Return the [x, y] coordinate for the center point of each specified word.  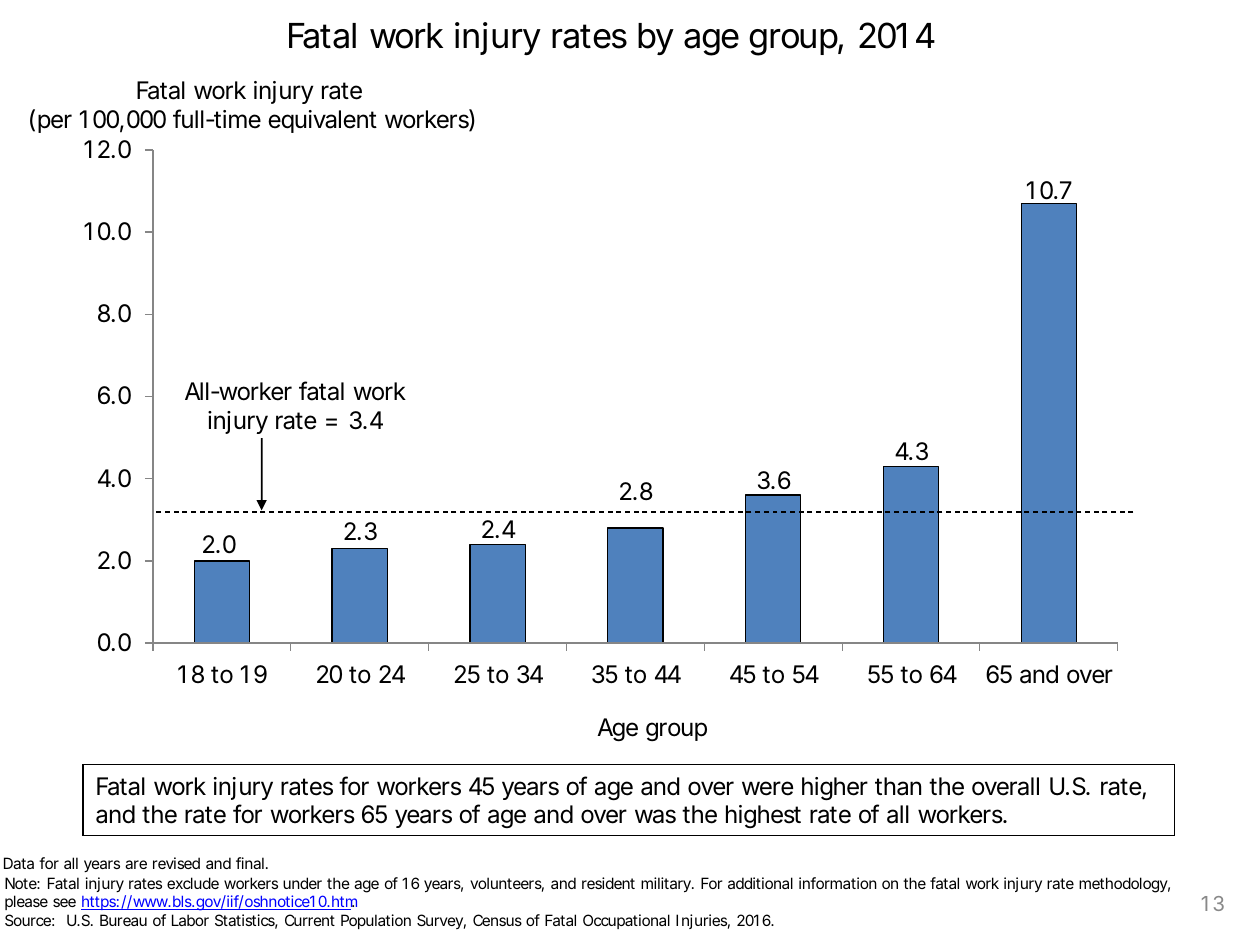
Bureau [123, 920]
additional [760, 883]
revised [176, 863]
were [767, 788]
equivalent [322, 121]
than [898, 786]
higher [835, 788]
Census [497, 920]
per [55, 123]
